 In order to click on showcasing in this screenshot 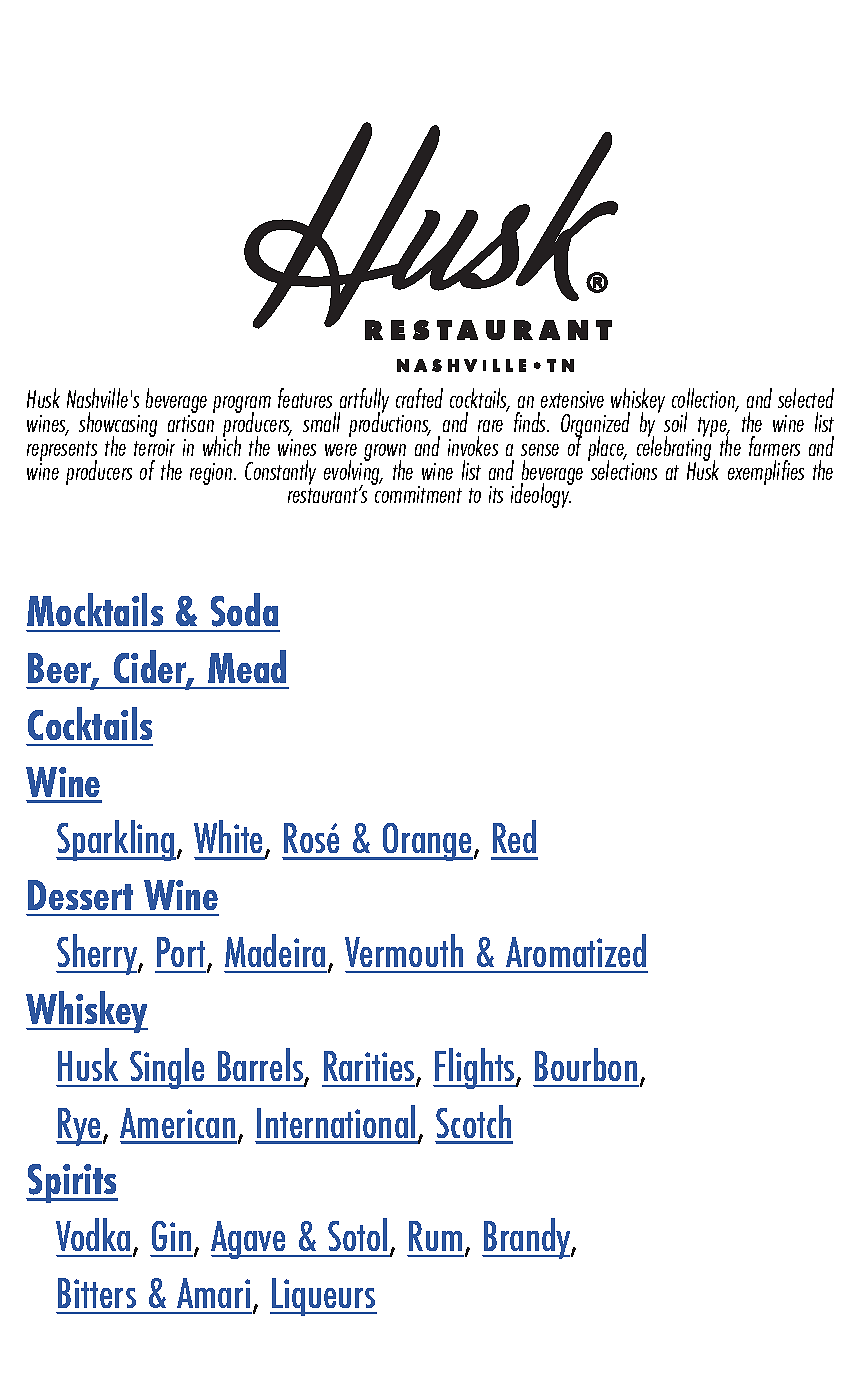, I will do `click(118, 425)`.
